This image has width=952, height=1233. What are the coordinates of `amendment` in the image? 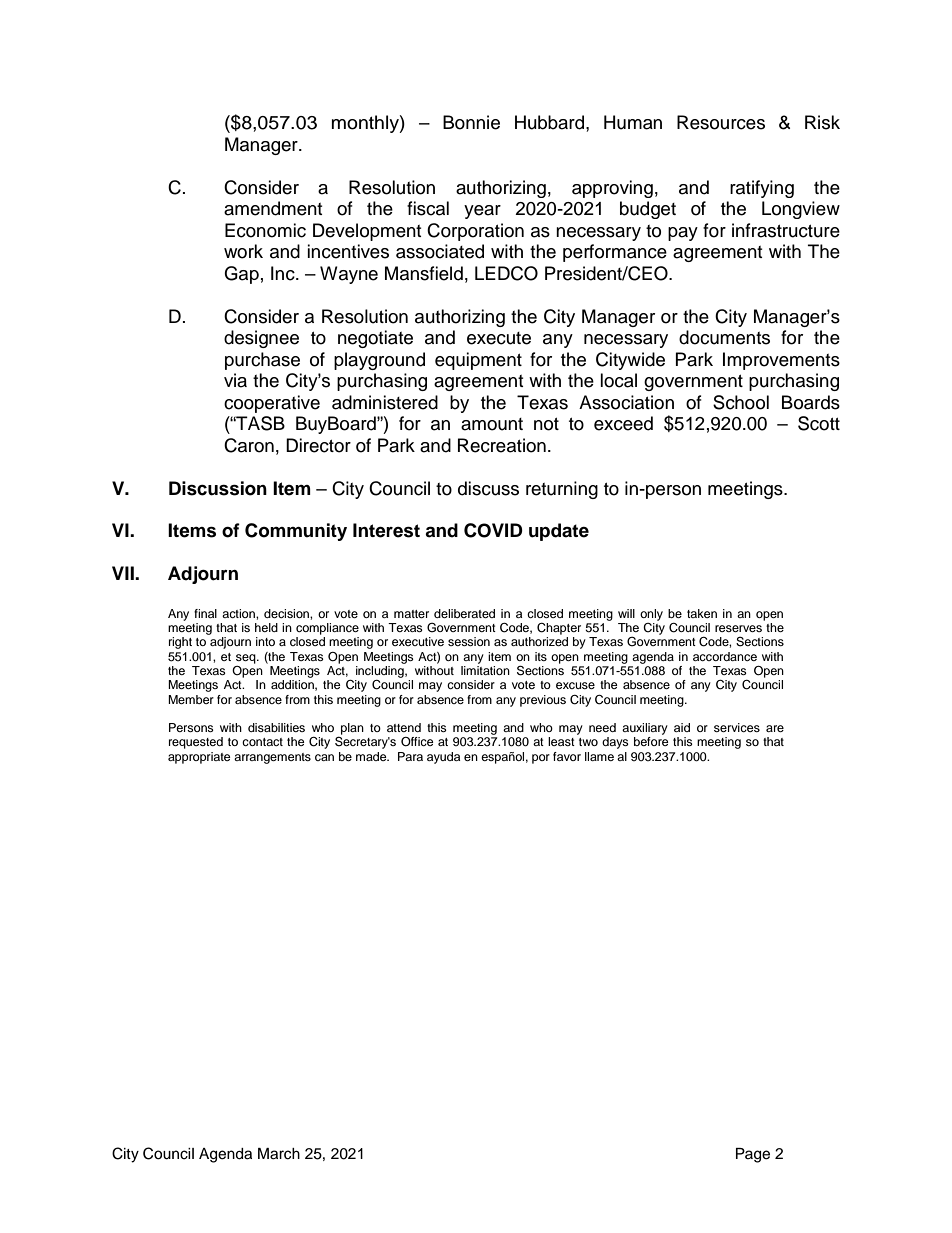 It's located at (273, 208).
